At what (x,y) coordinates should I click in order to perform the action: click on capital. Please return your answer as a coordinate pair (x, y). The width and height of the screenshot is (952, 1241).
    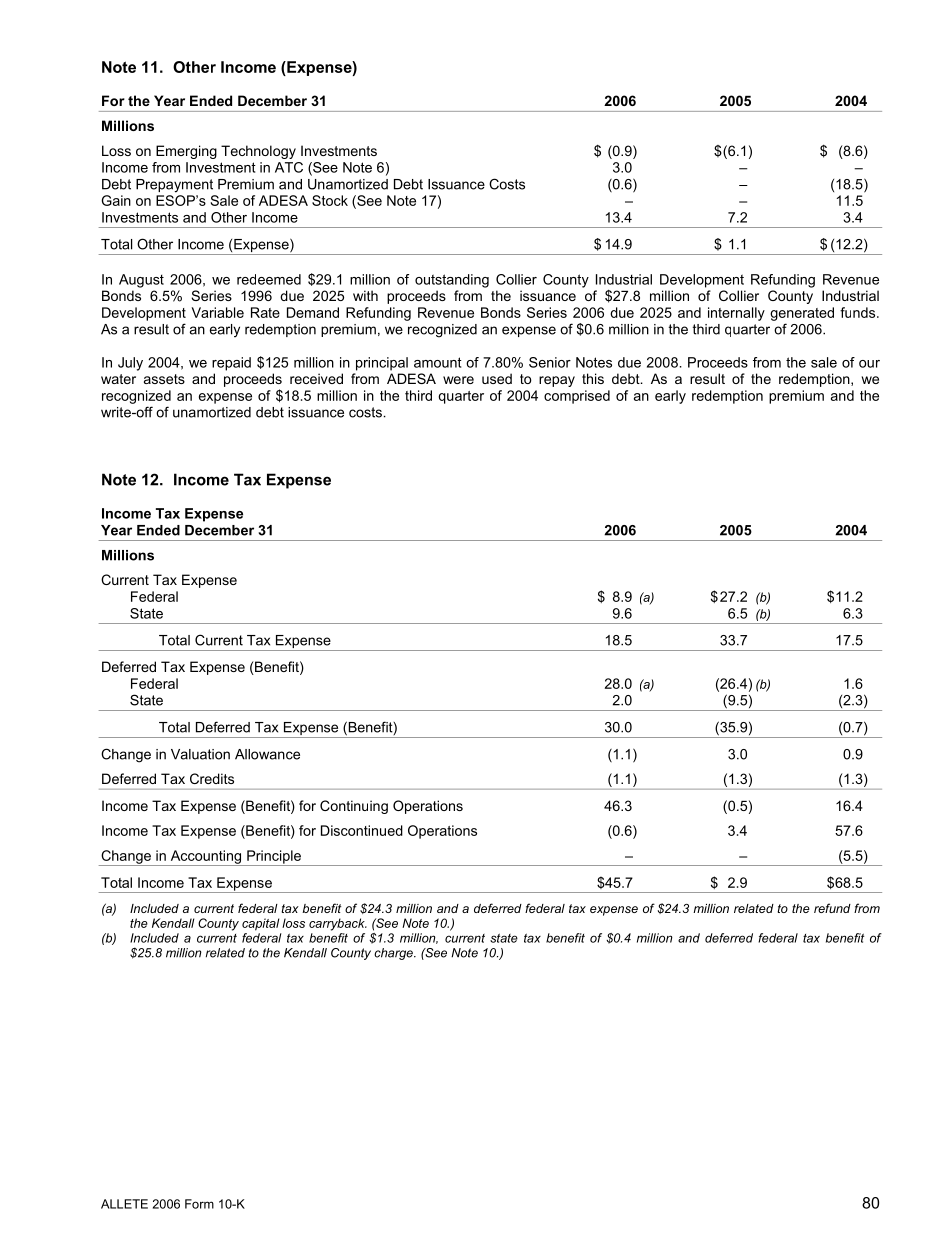
    Looking at the image, I should click on (260, 924).
